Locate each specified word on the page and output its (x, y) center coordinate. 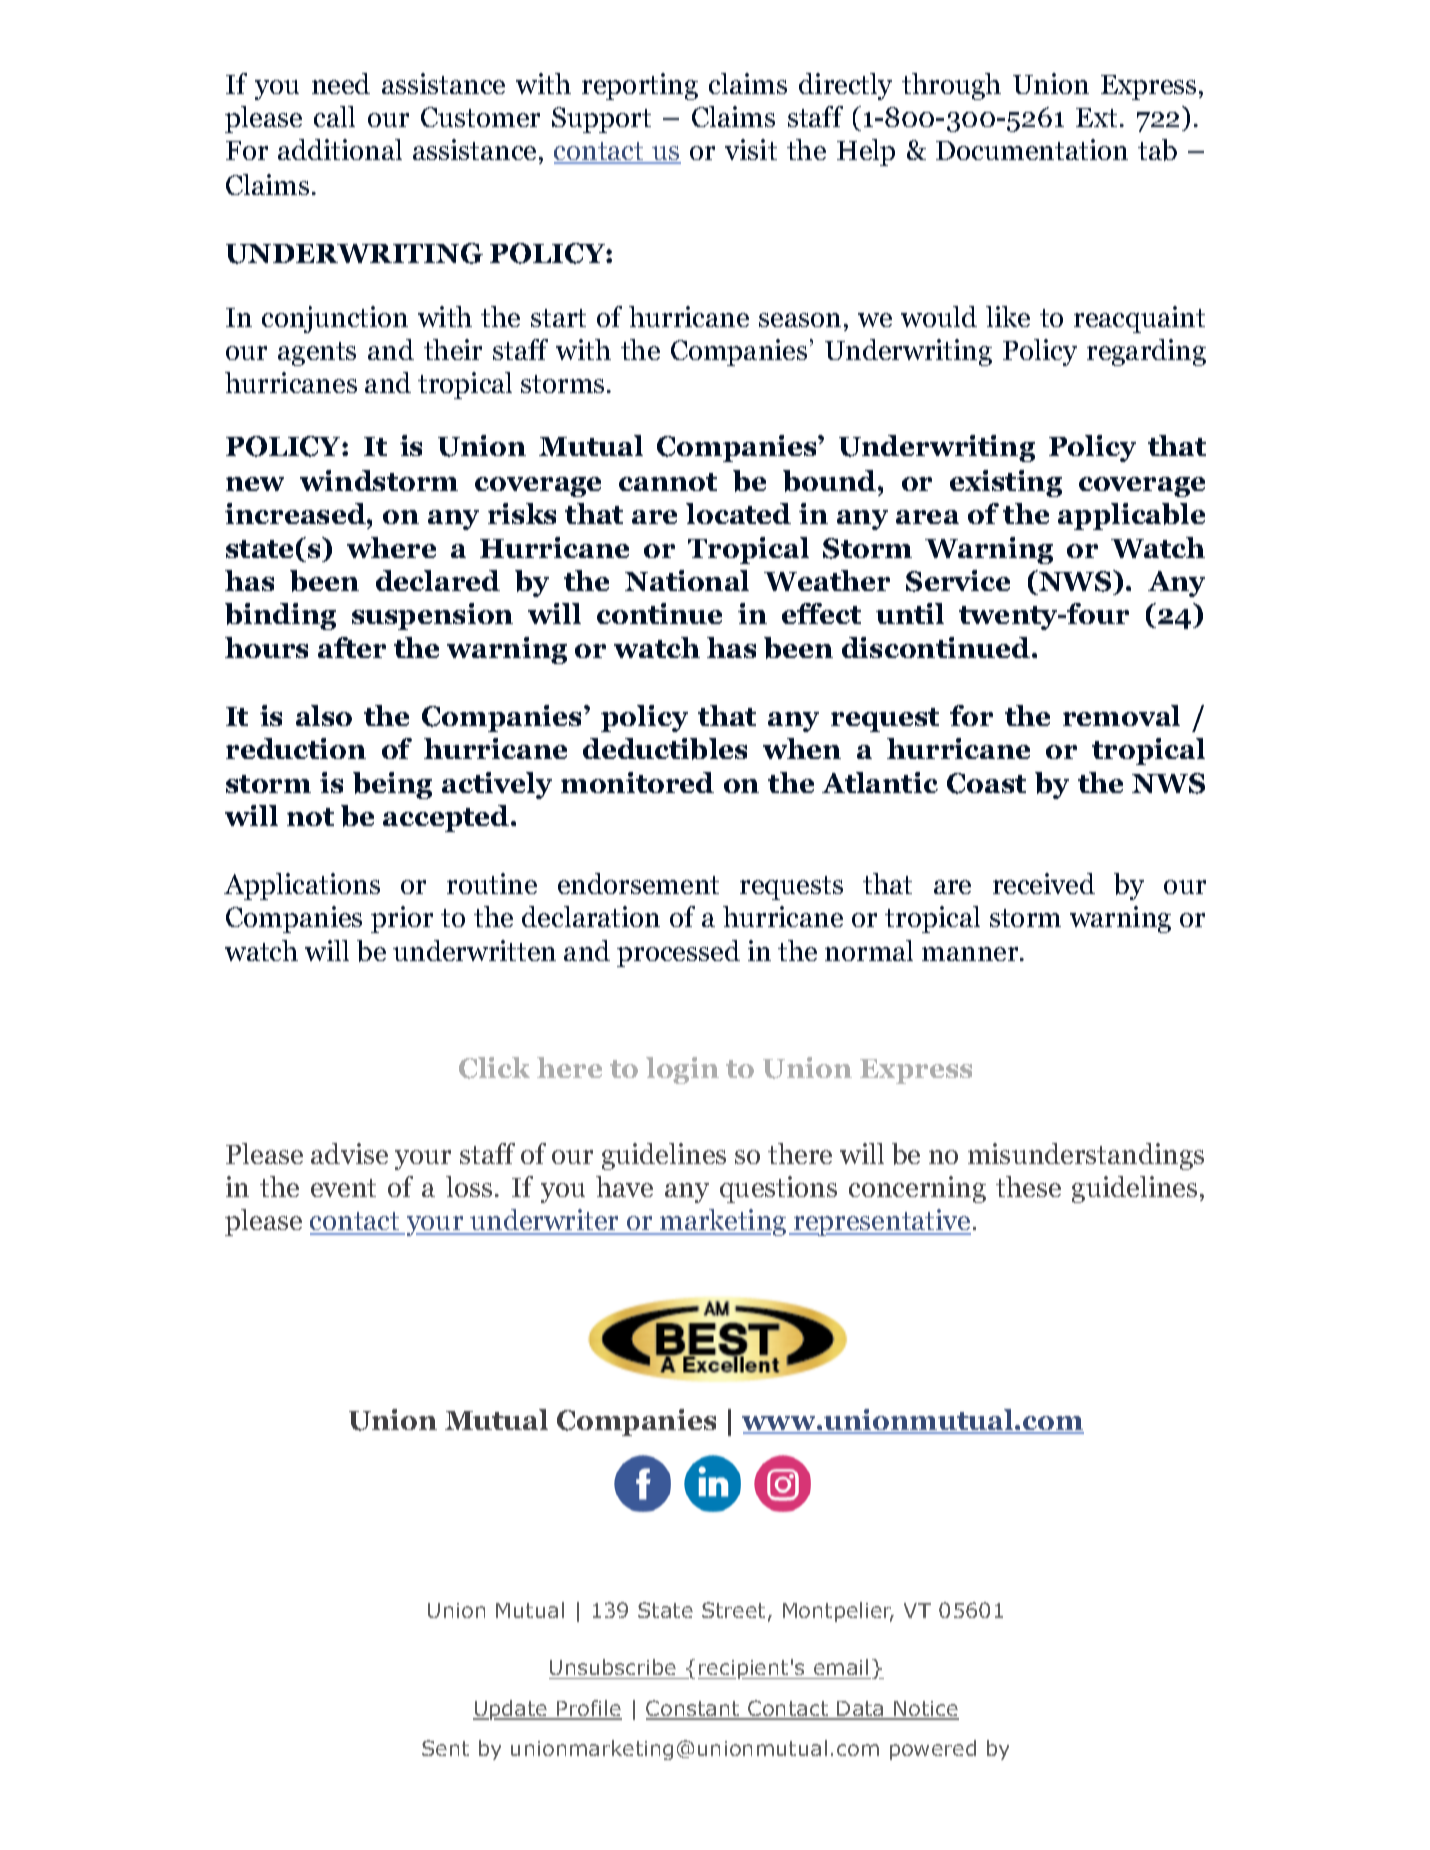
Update (511, 1710)
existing (1006, 483)
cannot (668, 482)
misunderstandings (1086, 1156)
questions (778, 1189)
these (1028, 1186)
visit (751, 149)
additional (340, 149)
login (682, 1070)
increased (296, 513)
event (343, 1188)
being (392, 785)
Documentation (1032, 149)
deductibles (665, 749)
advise (349, 1153)
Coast (986, 783)
